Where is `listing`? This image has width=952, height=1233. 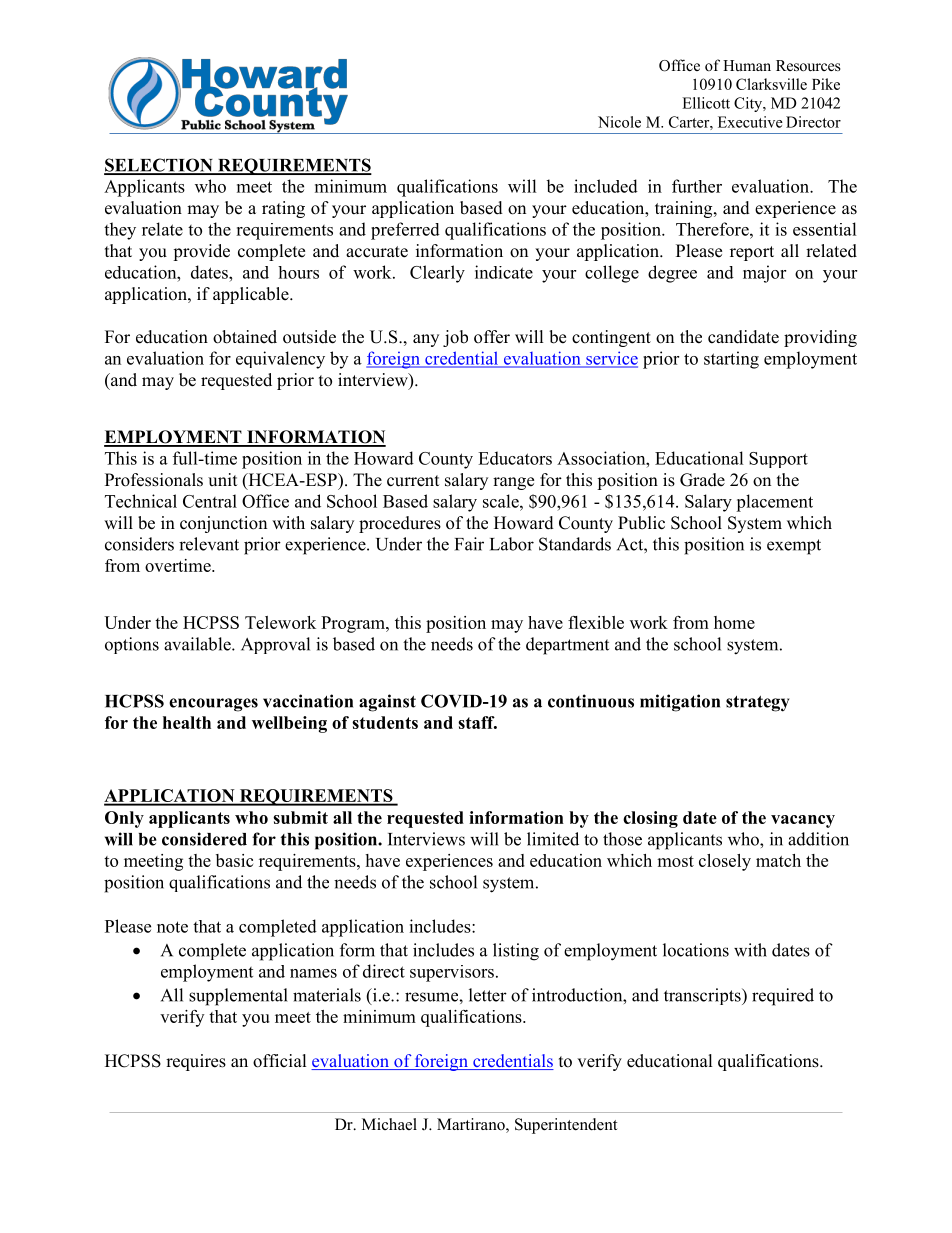
listing is located at coordinates (516, 952).
